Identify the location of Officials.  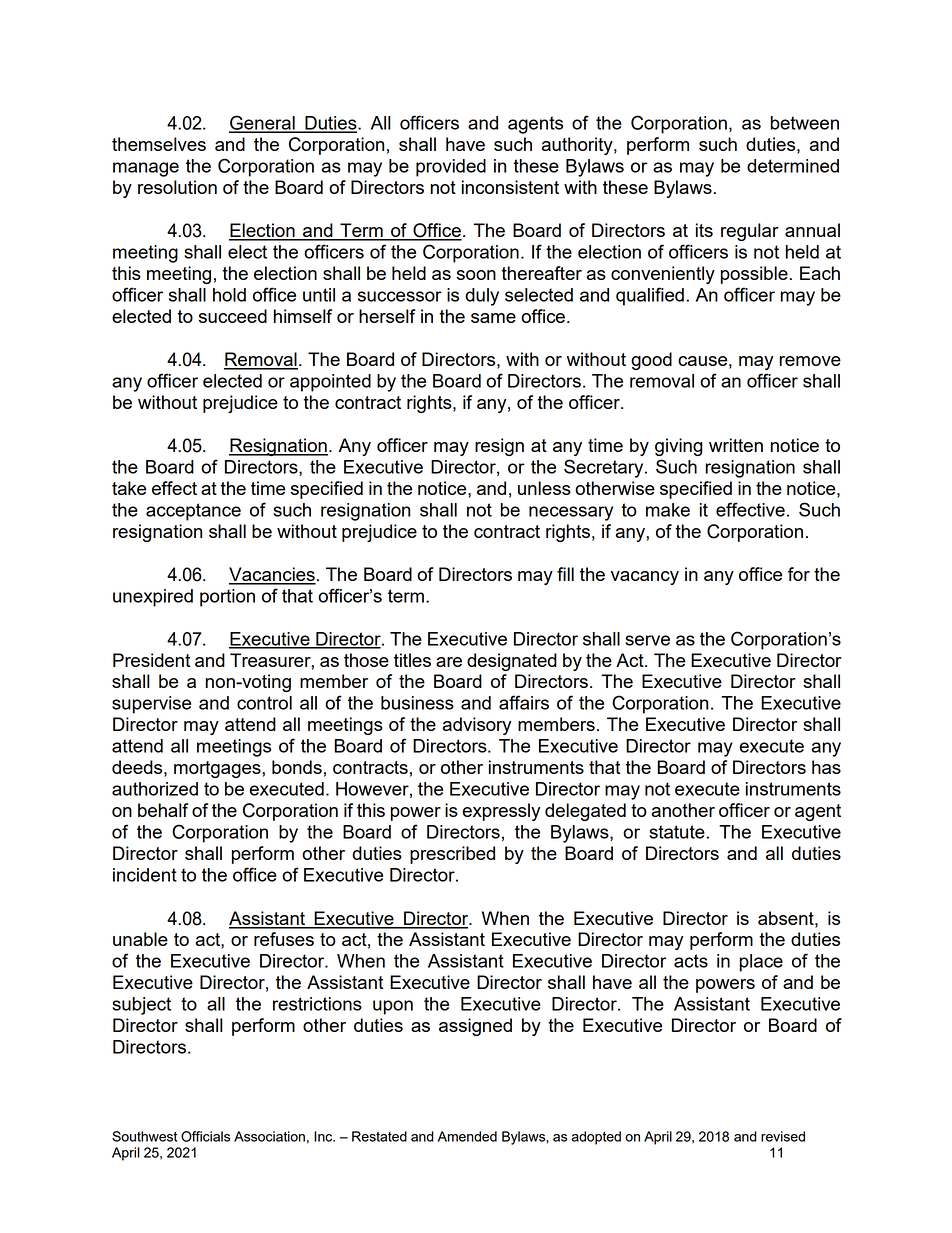
(205, 1136).
